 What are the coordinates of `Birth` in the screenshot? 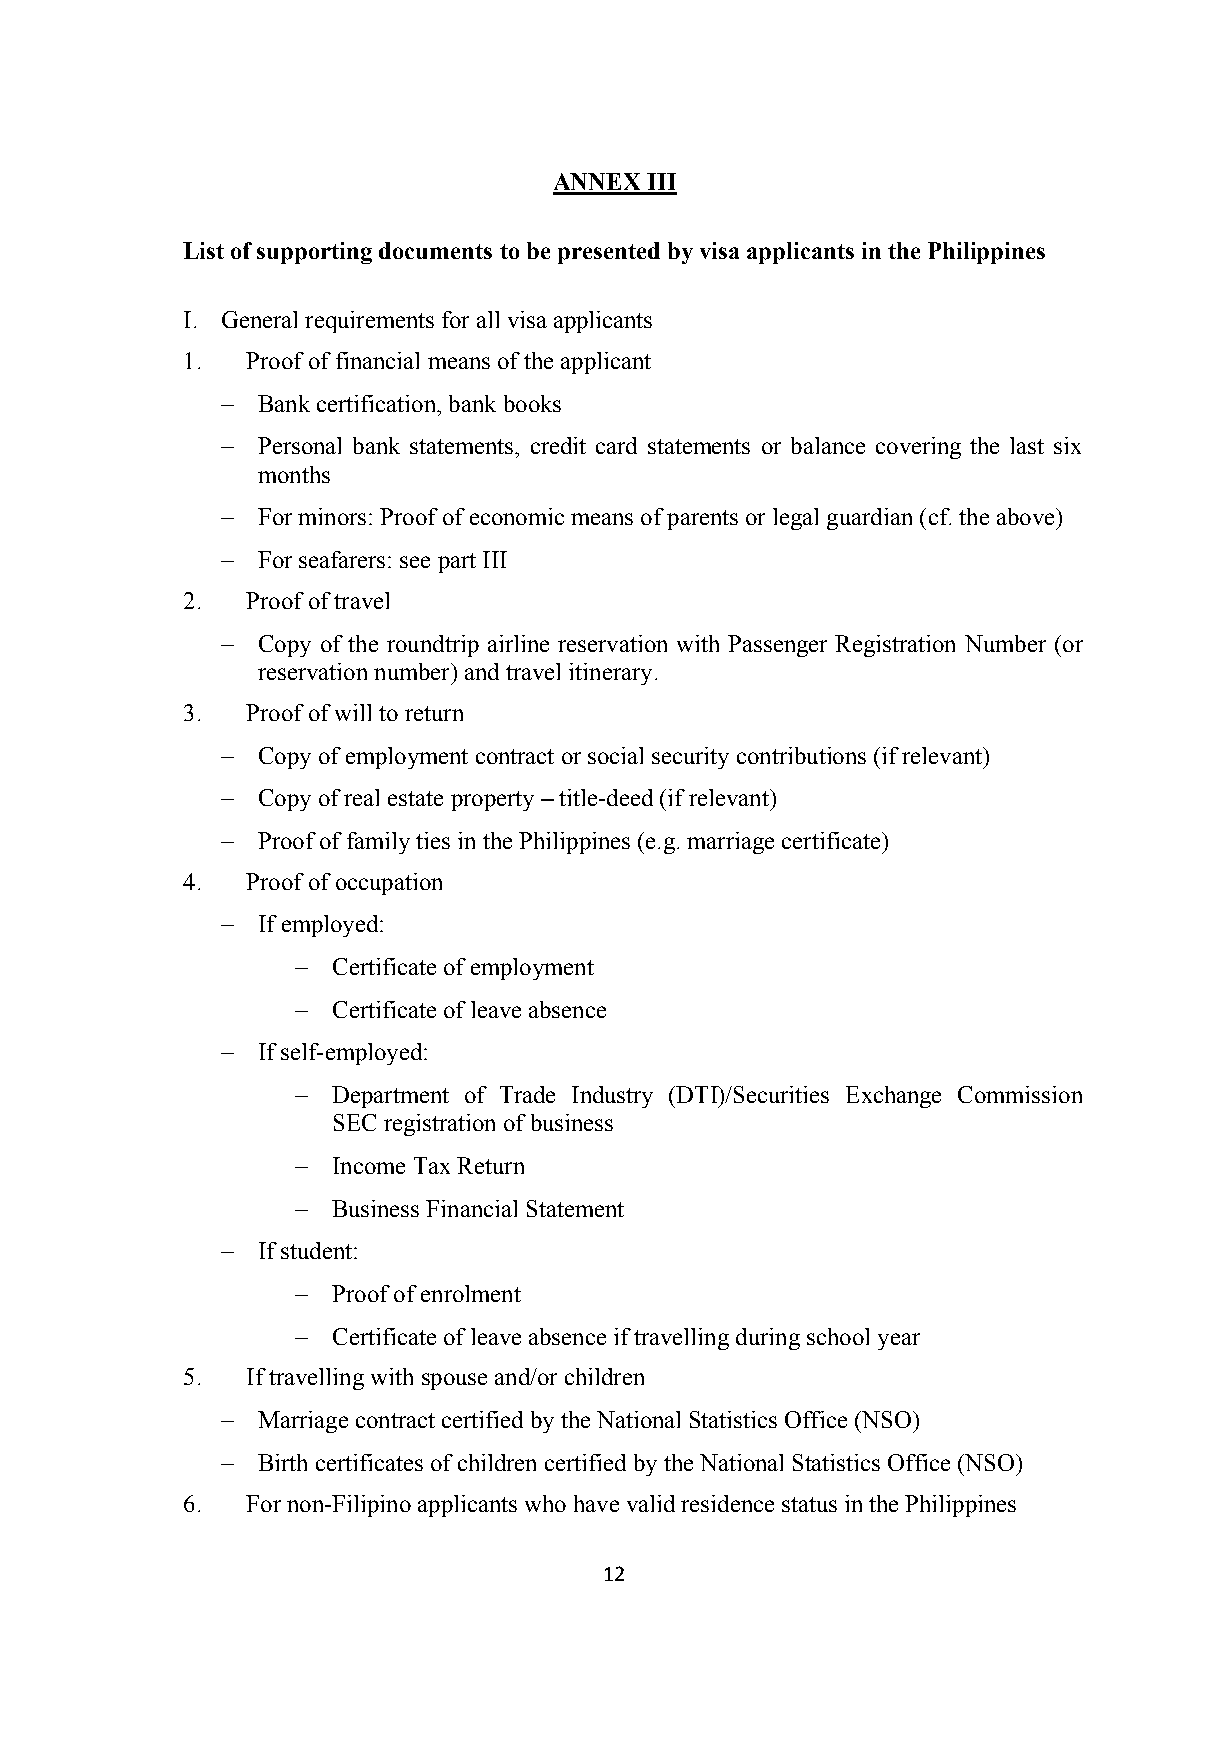 It's located at (282, 1462).
